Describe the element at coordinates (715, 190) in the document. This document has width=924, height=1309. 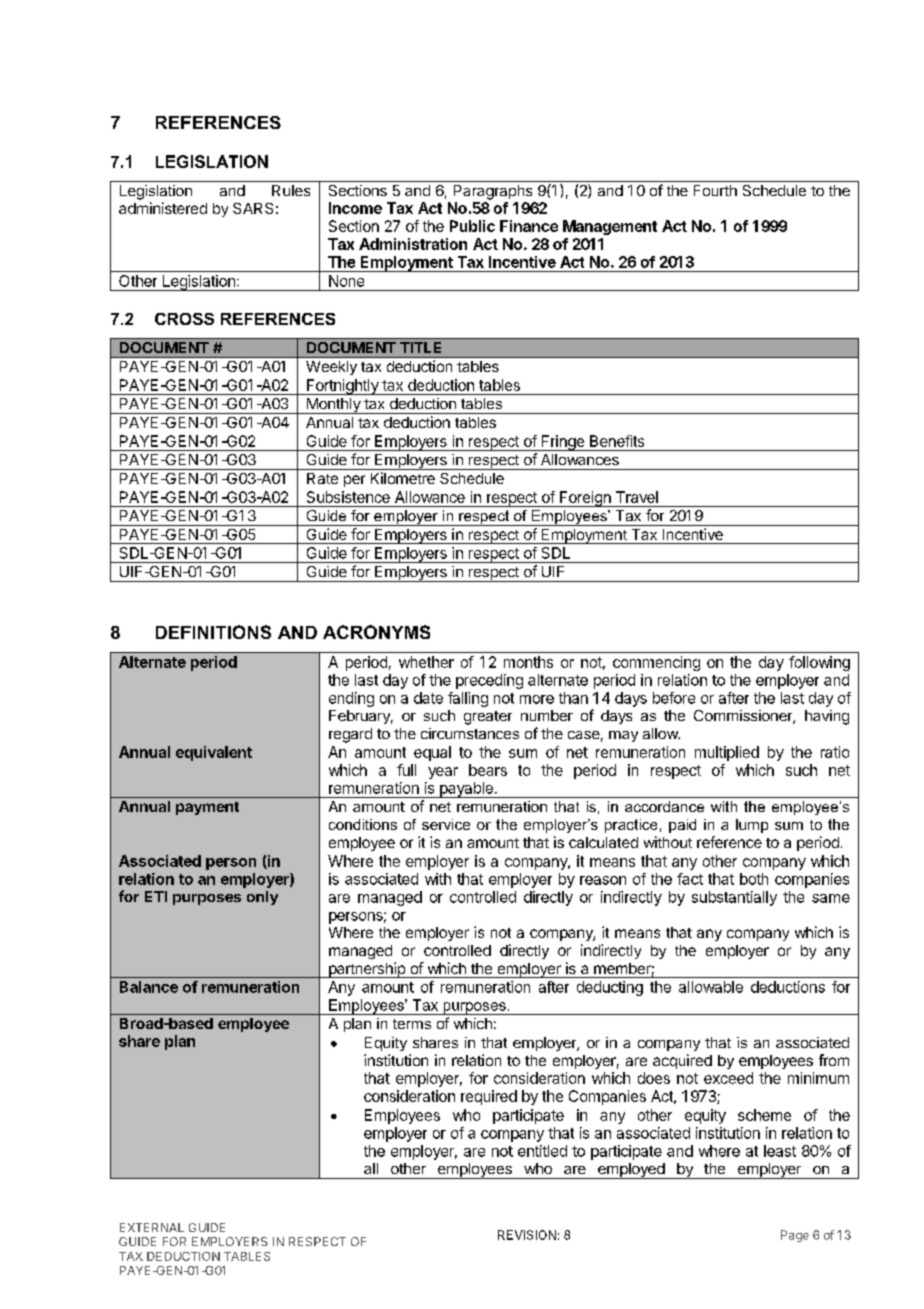
I see `Fourth` at that location.
